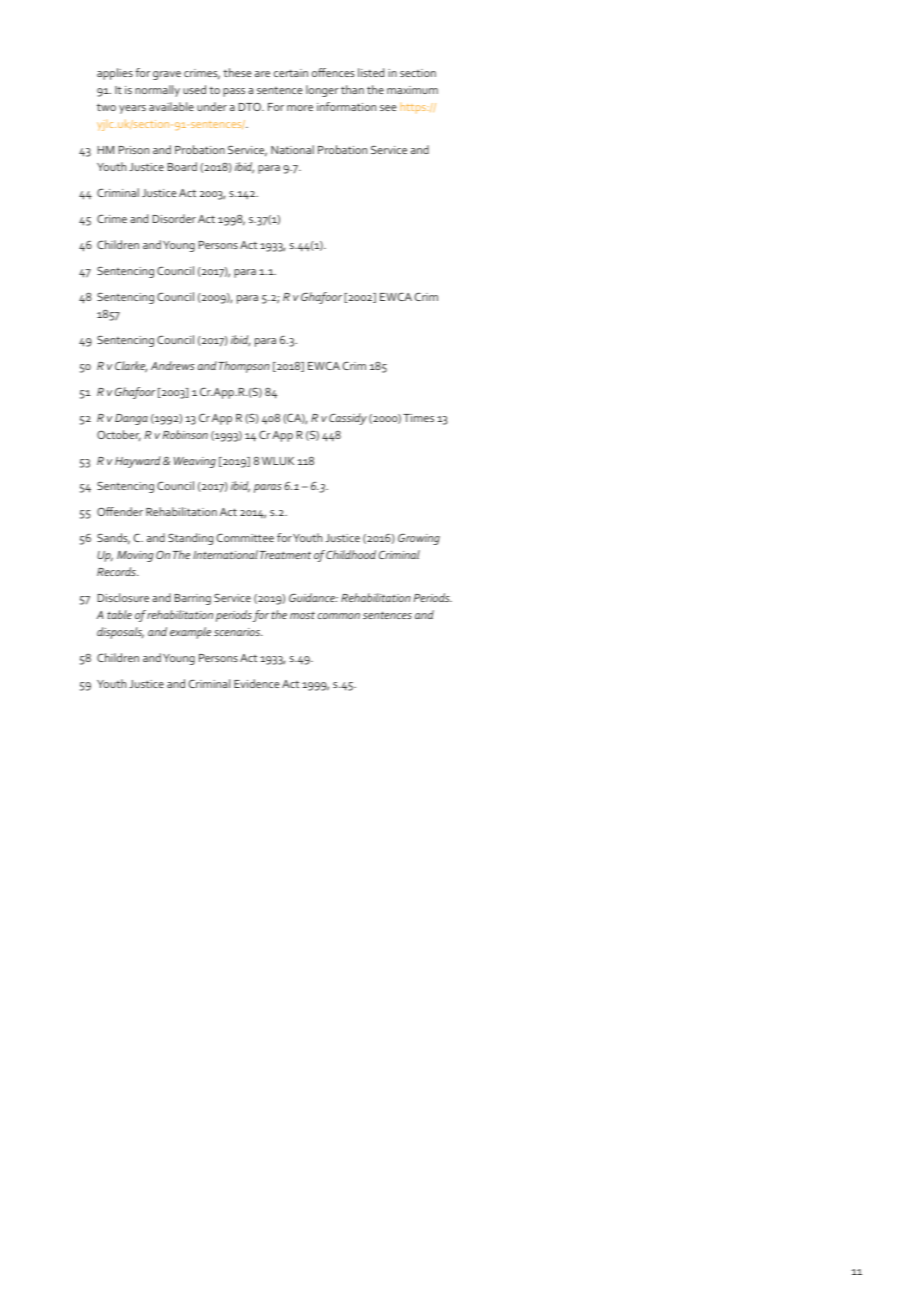 This image has width=924, height=1308. I want to click on example, so click(190, 633).
